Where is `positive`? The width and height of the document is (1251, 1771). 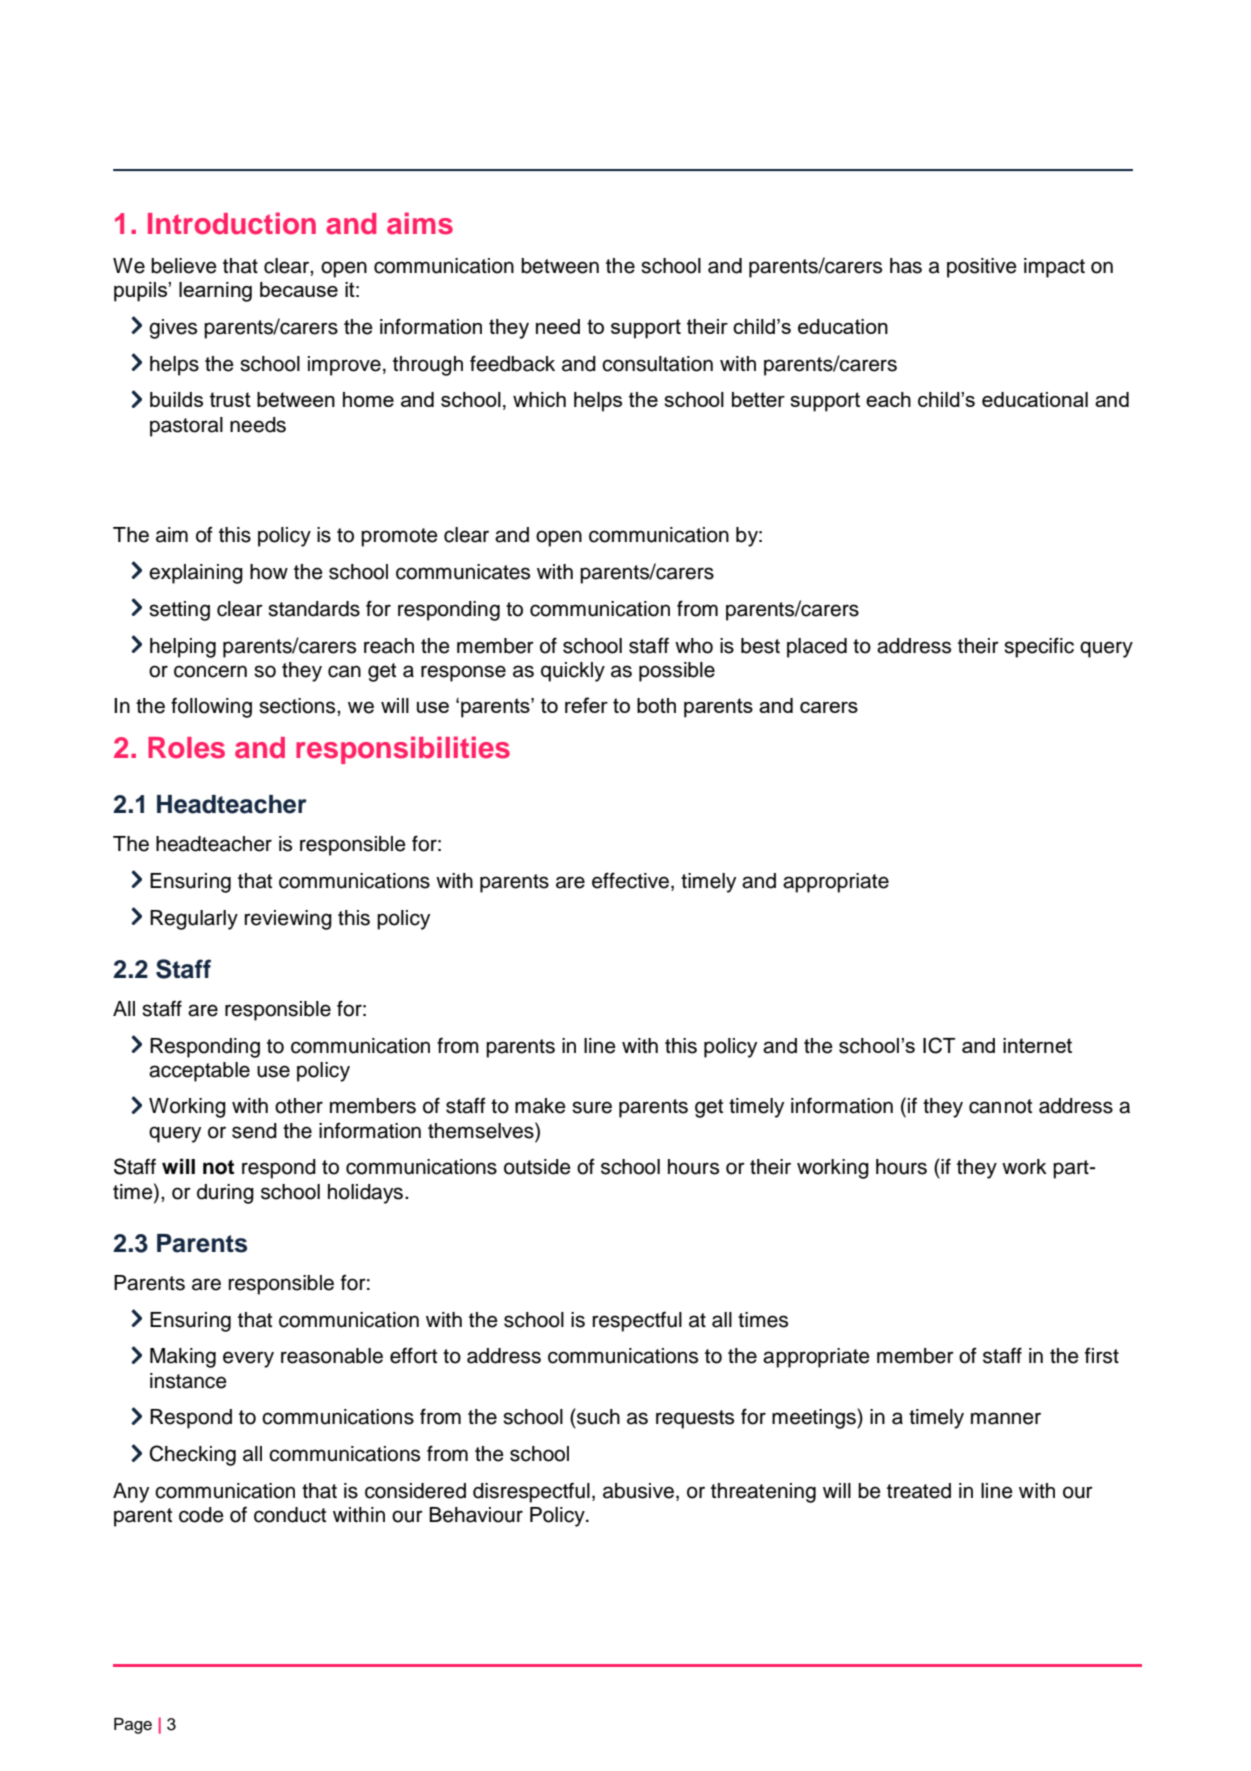 positive is located at coordinates (982, 268).
